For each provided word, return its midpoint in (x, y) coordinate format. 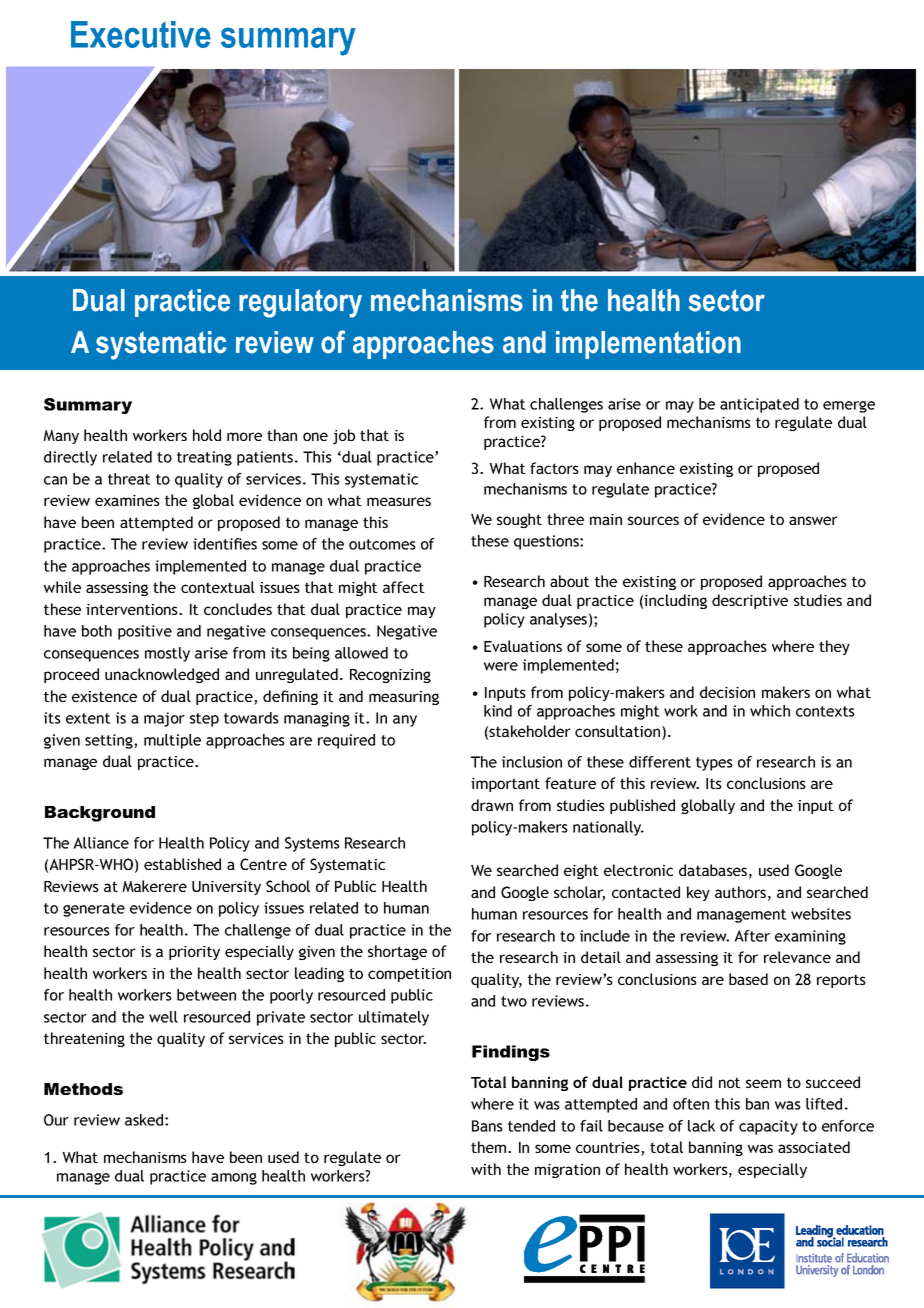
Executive (141, 34)
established (182, 864)
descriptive (750, 601)
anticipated (759, 405)
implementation (648, 345)
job (344, 436)
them (490, 1147)
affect (404, 587)
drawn (492, 805)
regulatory (300, 303)
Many (61, 437)
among (234, 1179)
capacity (768, 1127)
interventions (133, 609)
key (698, 893)
